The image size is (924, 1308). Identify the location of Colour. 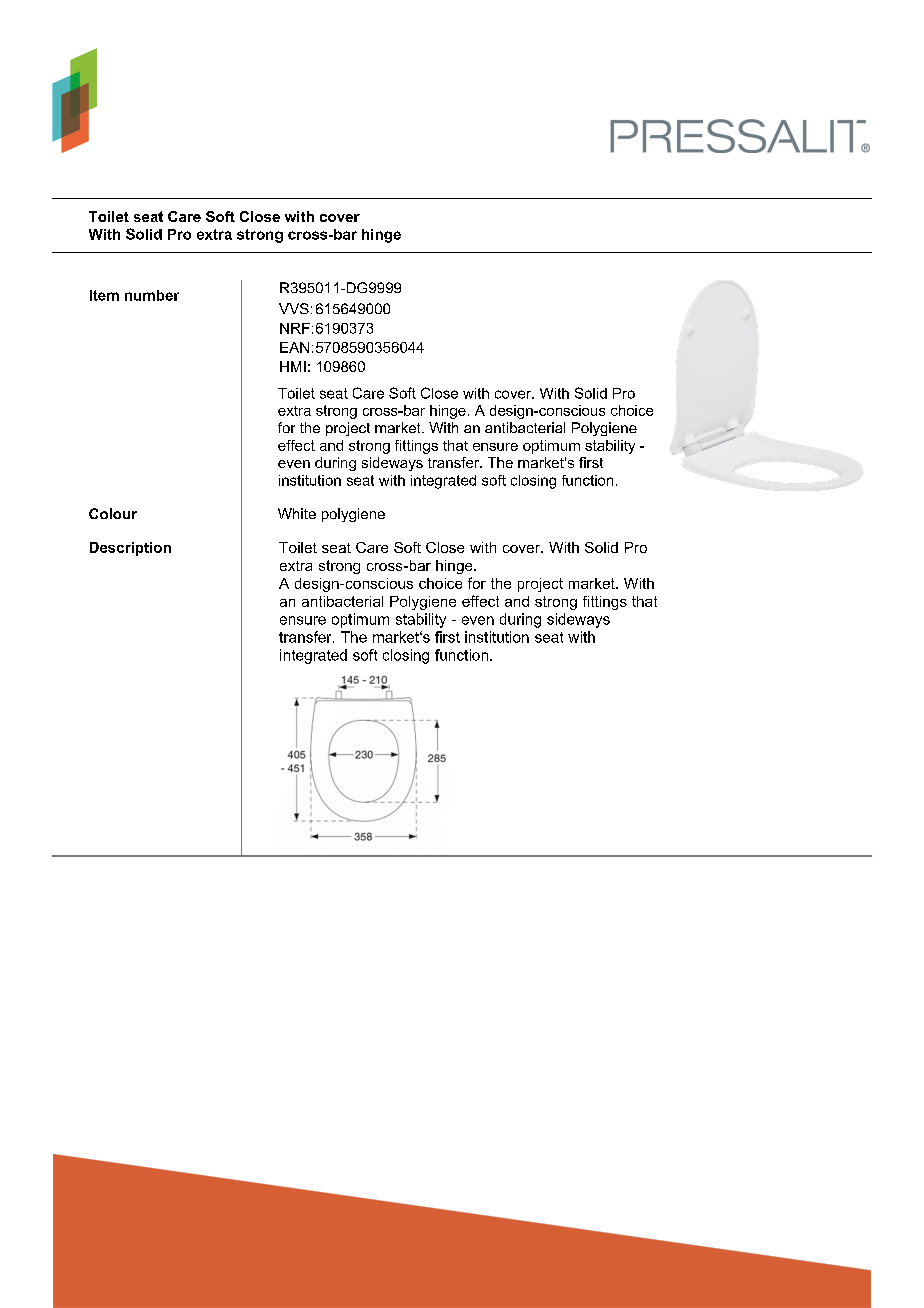
(113, 513).
